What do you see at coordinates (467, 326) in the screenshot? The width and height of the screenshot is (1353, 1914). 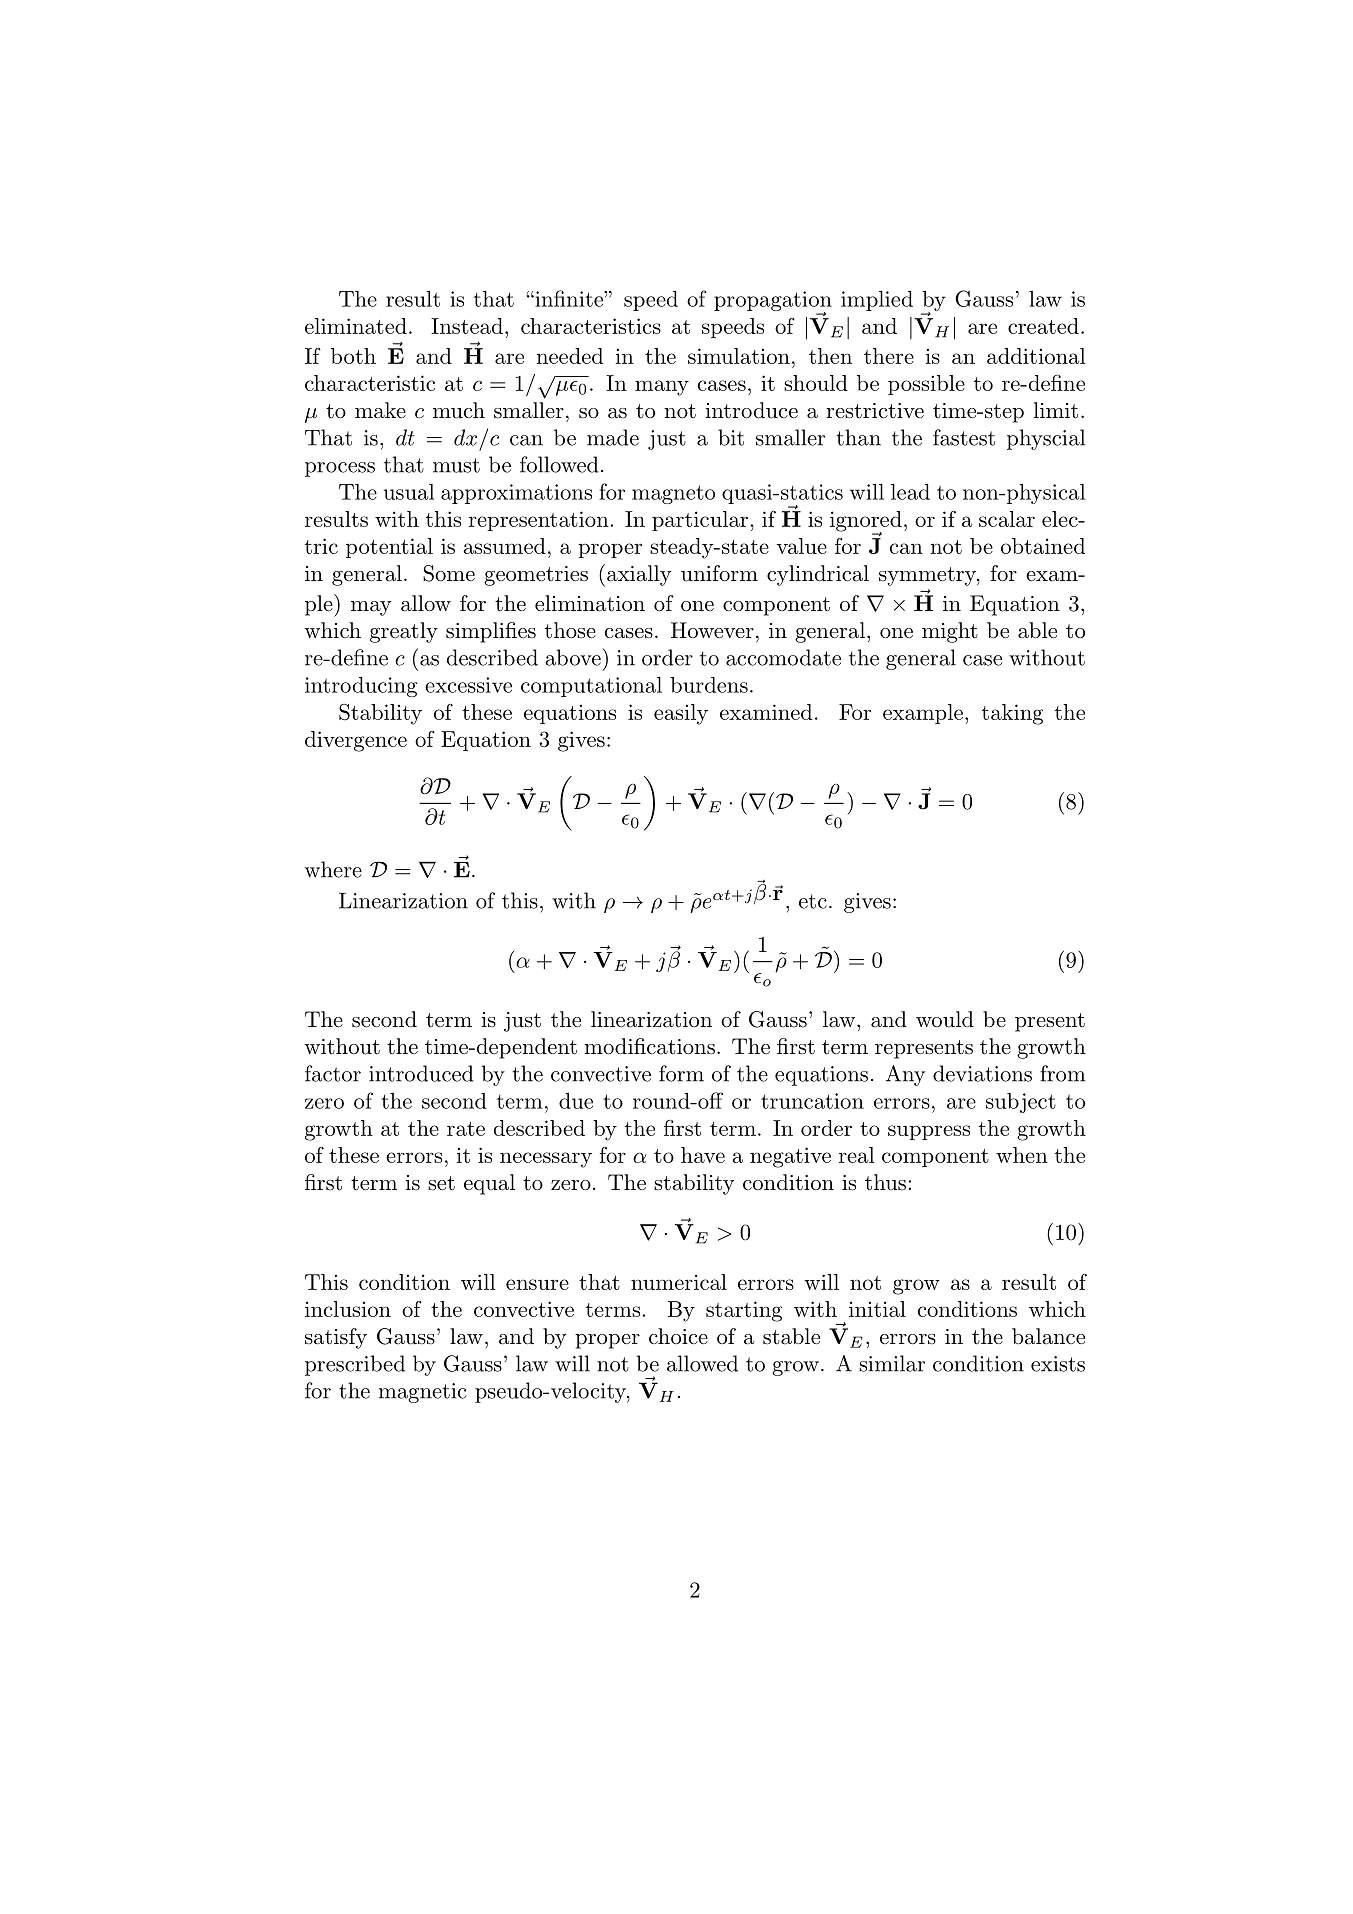 I see `Instead` at bounding box center [467, 326].
